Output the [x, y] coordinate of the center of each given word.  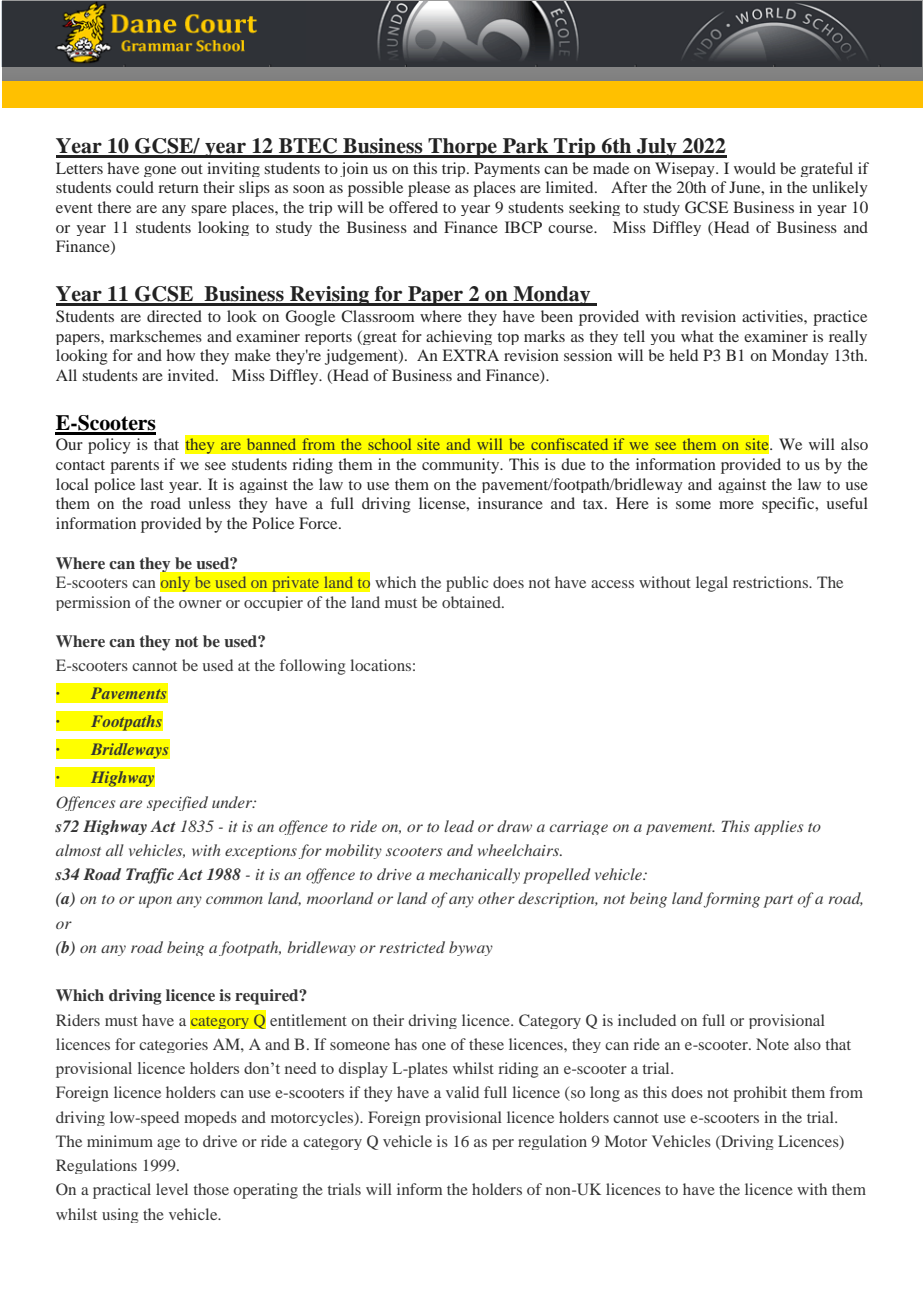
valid [462, 1092]
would [755, 168]
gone [160, 171]
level [172, 1189]
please [429, 189]
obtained [472, 602]
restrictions [772, 582]
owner [200, 604]
